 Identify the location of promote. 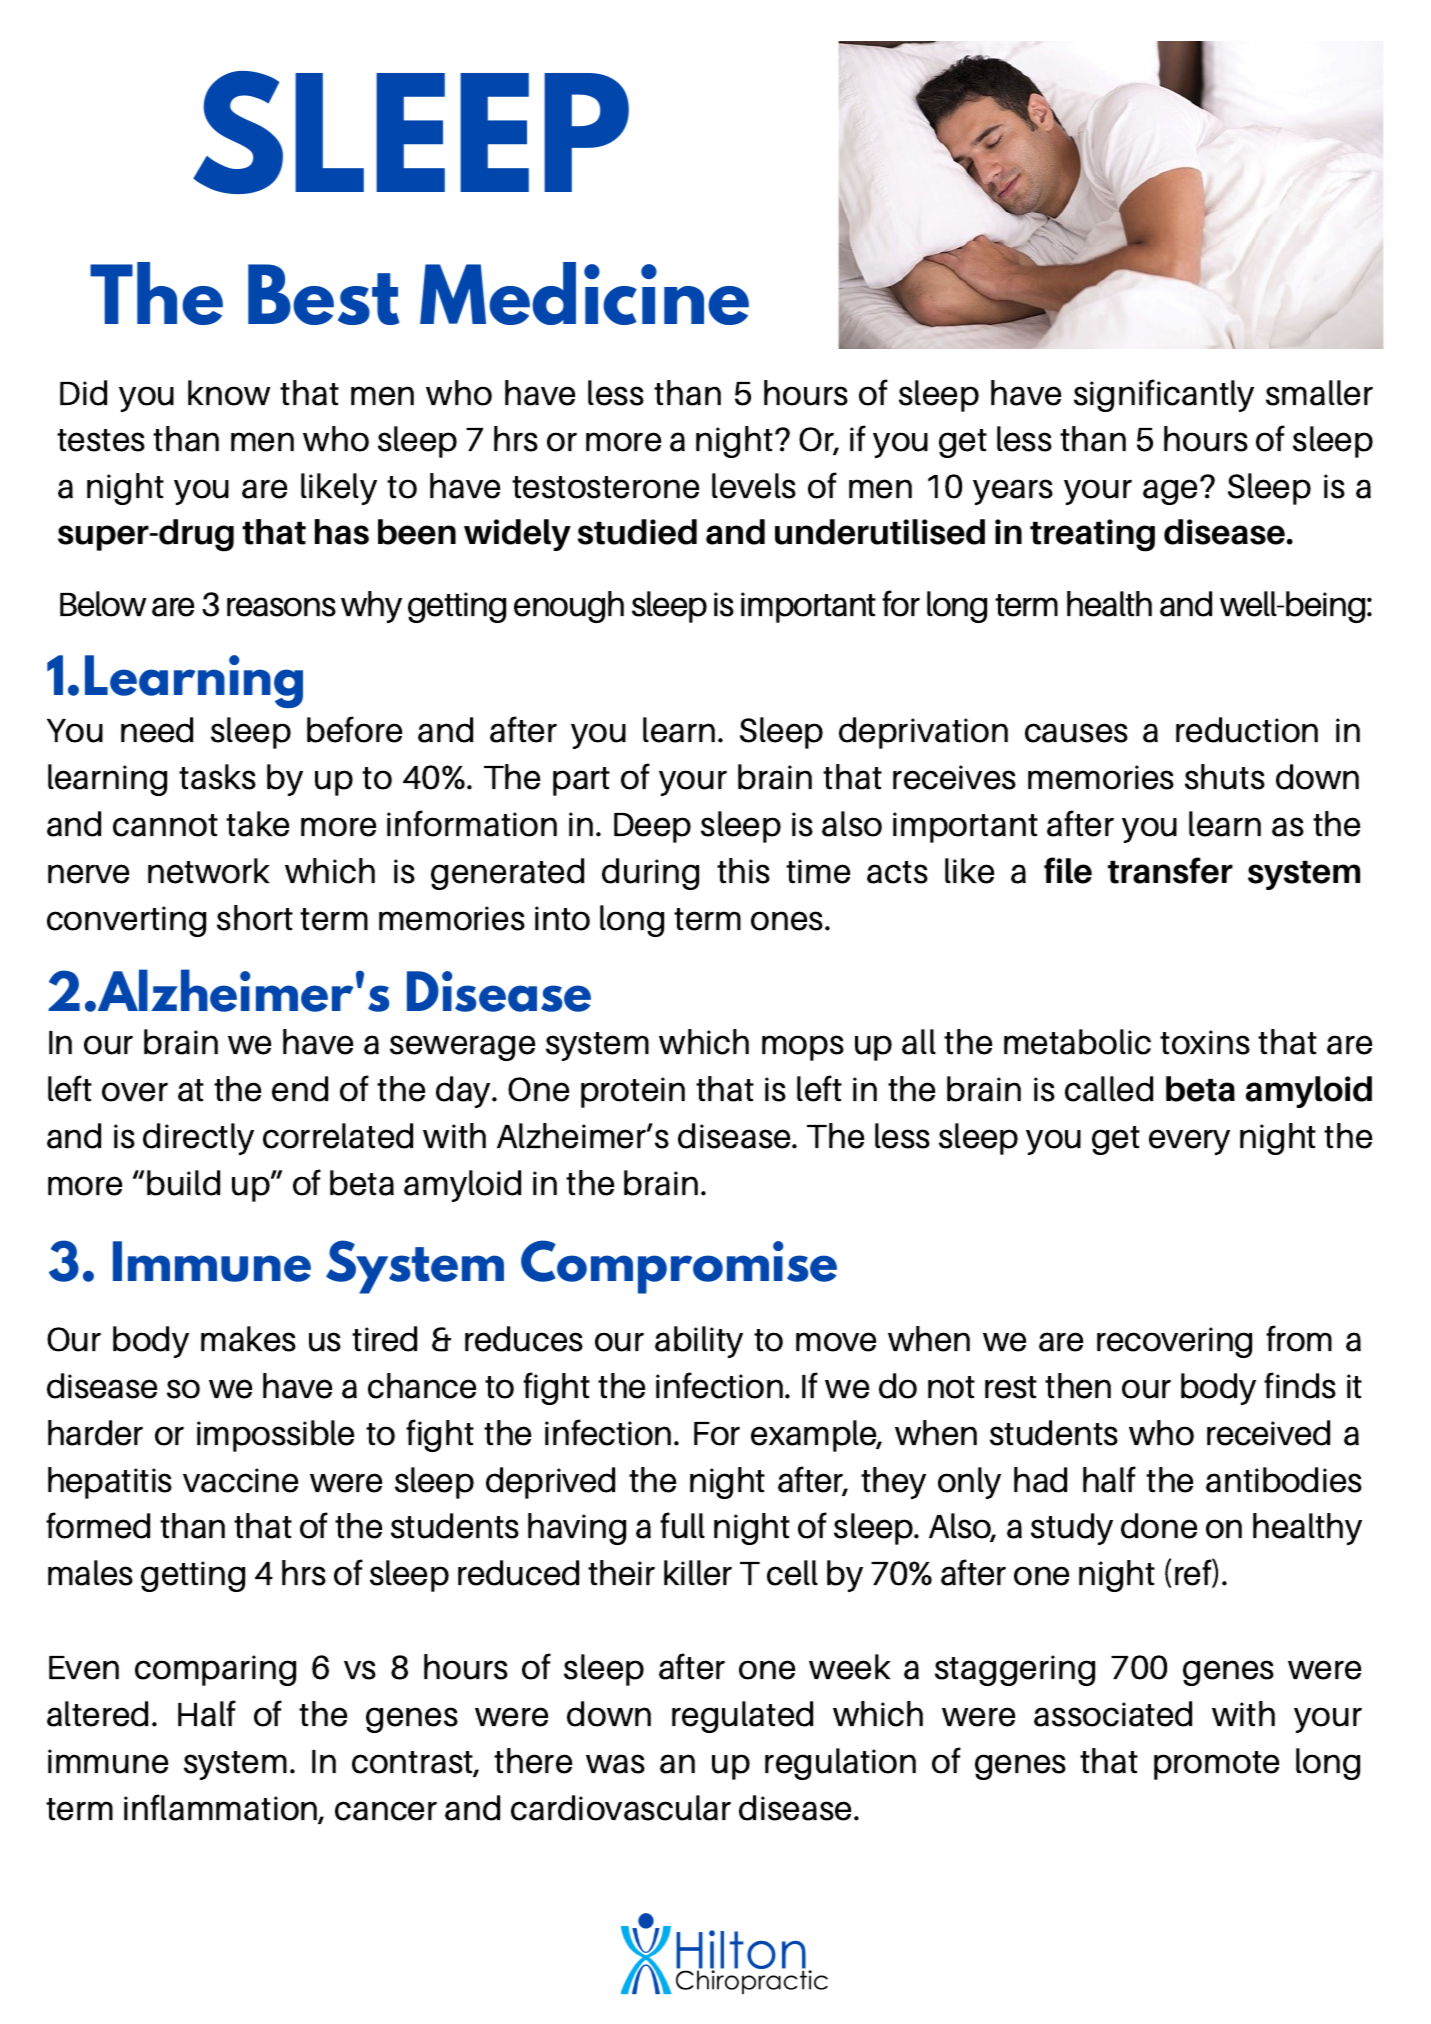
(1216, 1765).
